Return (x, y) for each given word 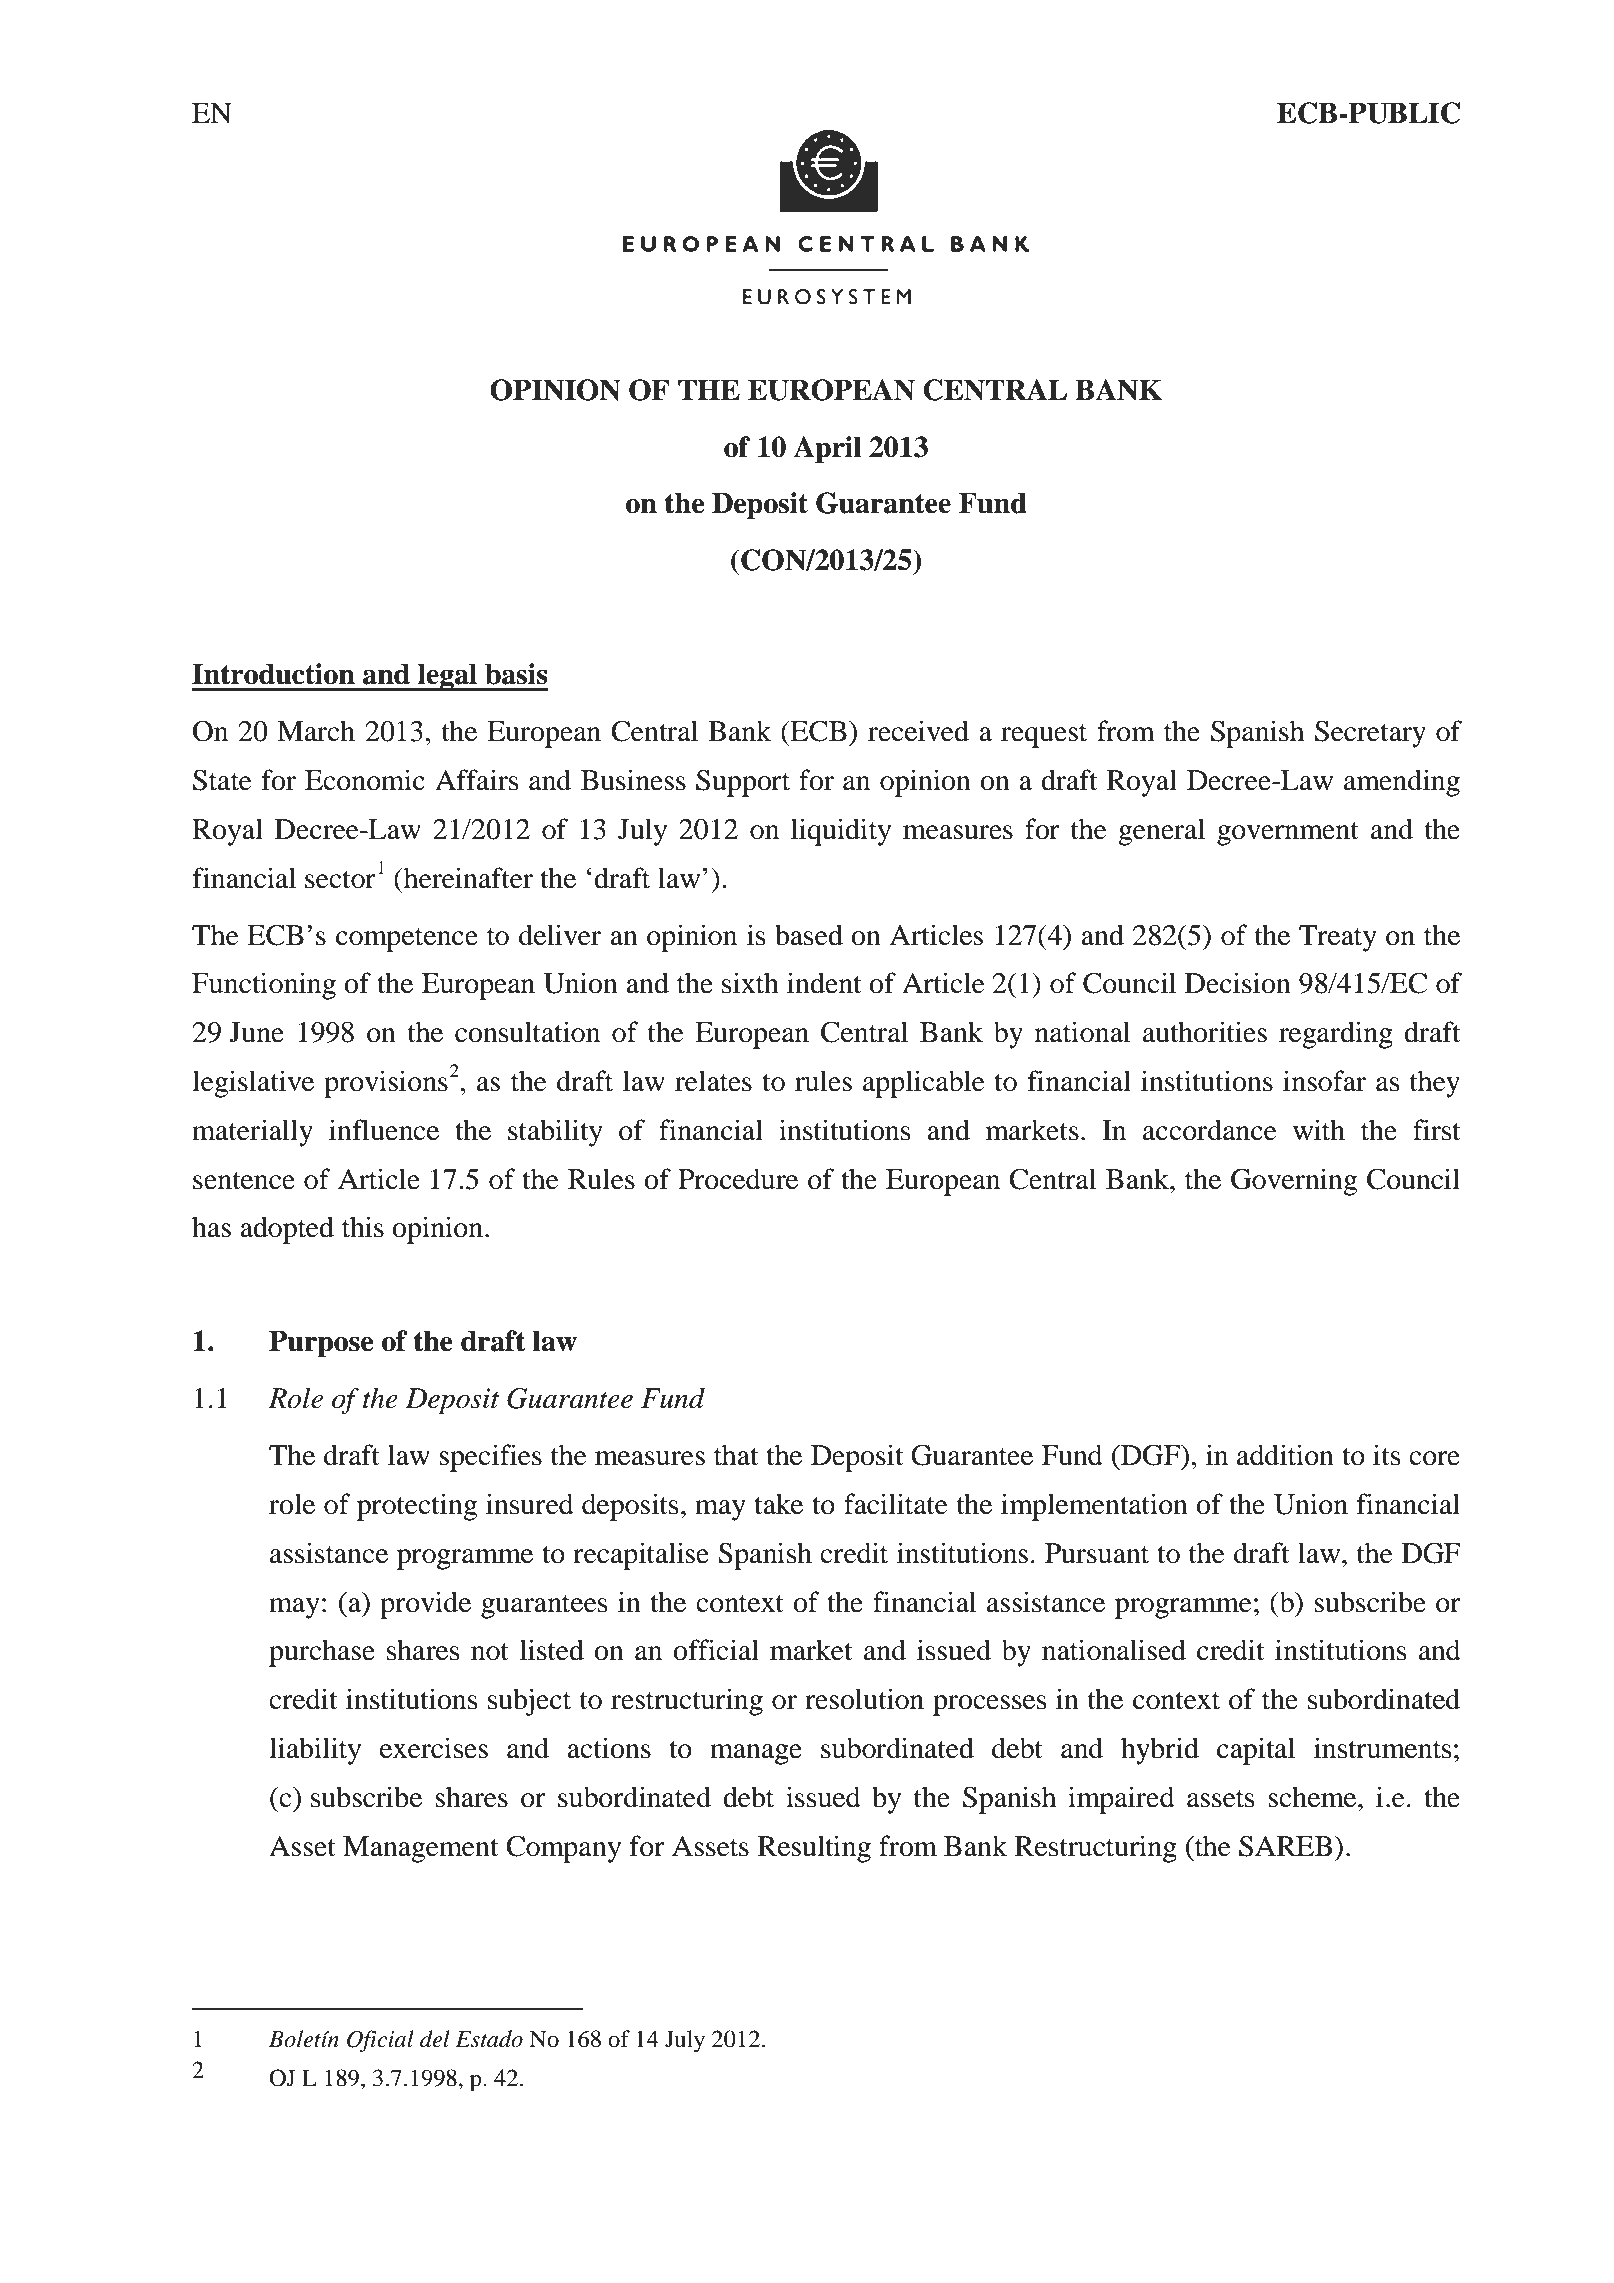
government (1288, 834)
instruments (1382, 1748)
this (363, 1227)
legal (447, 677)
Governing (1294, 1182)
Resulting (814, 1849)
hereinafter (467, 878)
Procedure (738, 1179)
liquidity (841, 832)
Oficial (380, 2041)
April (827, 449)
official (716, 1650)
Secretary (1370, 734)
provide (425, 1605)
